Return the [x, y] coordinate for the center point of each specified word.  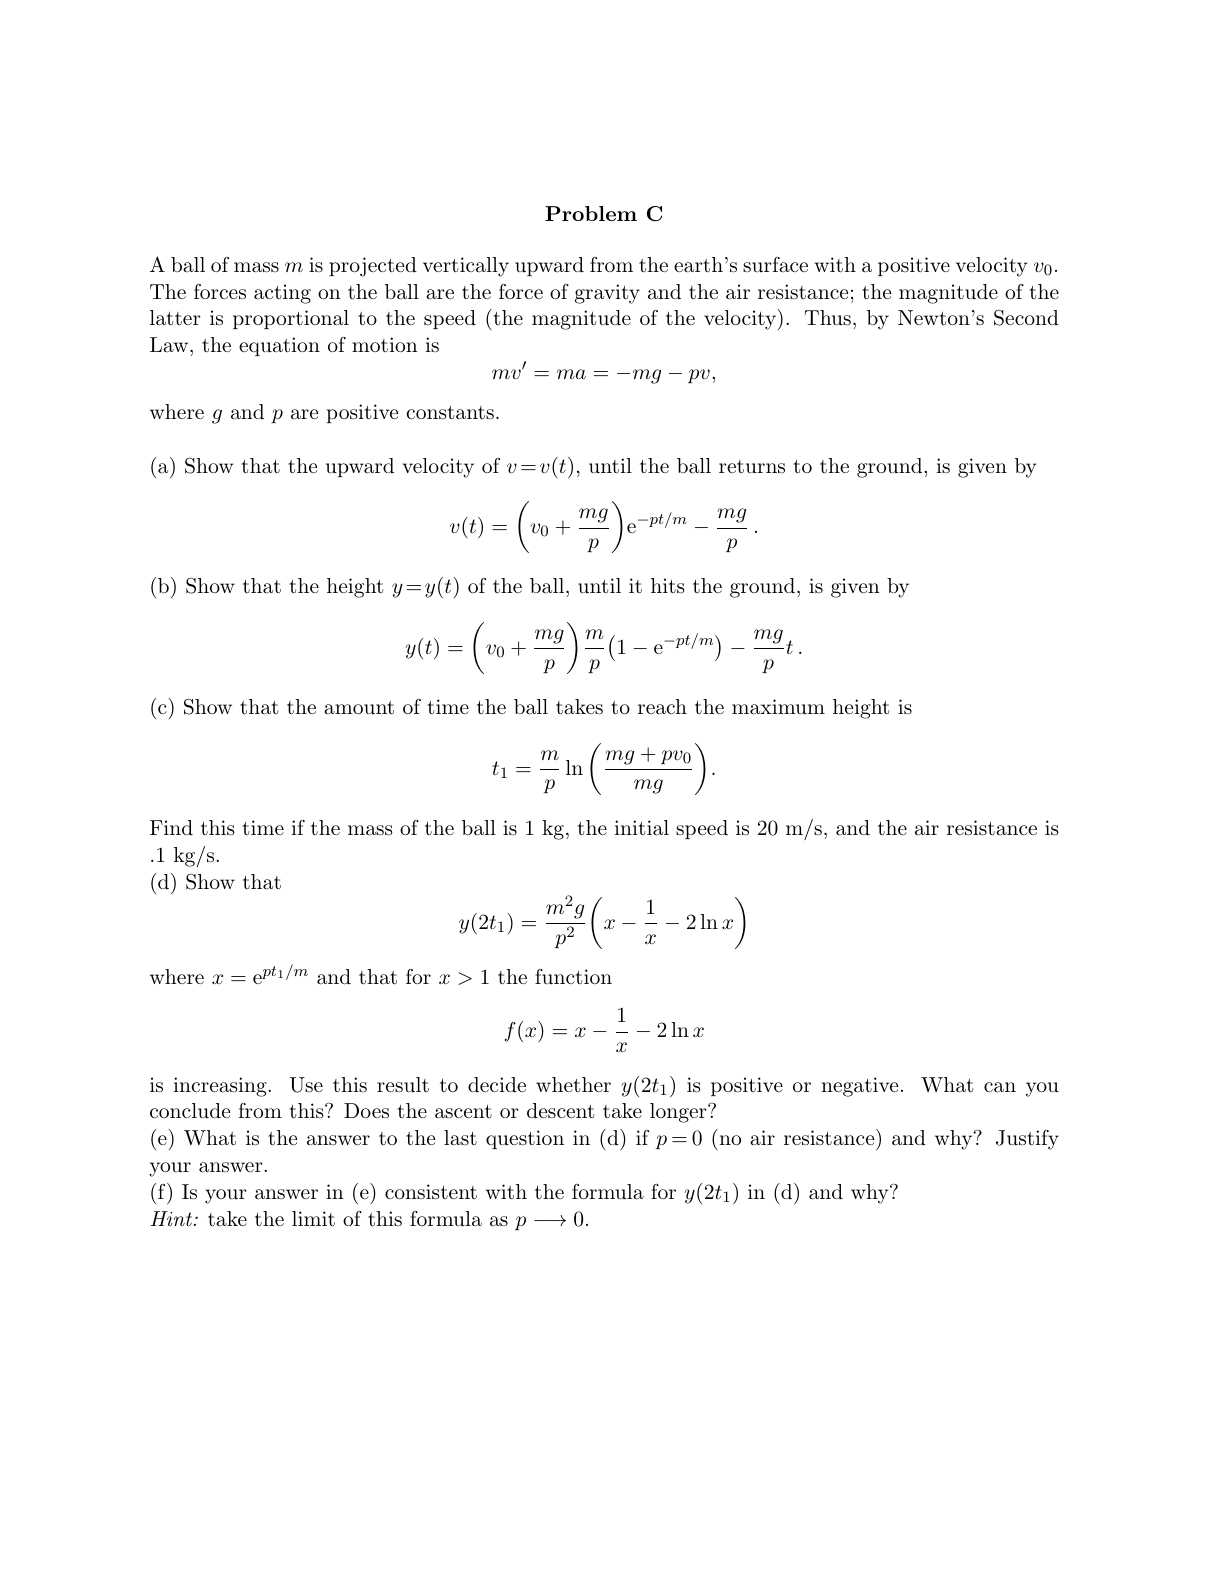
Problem [591, 213]
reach [662, 707]
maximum [778, 707]
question [525, 1139]
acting [282, 294]
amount [359, 708]
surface [775, 265]
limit [313, 1219]
